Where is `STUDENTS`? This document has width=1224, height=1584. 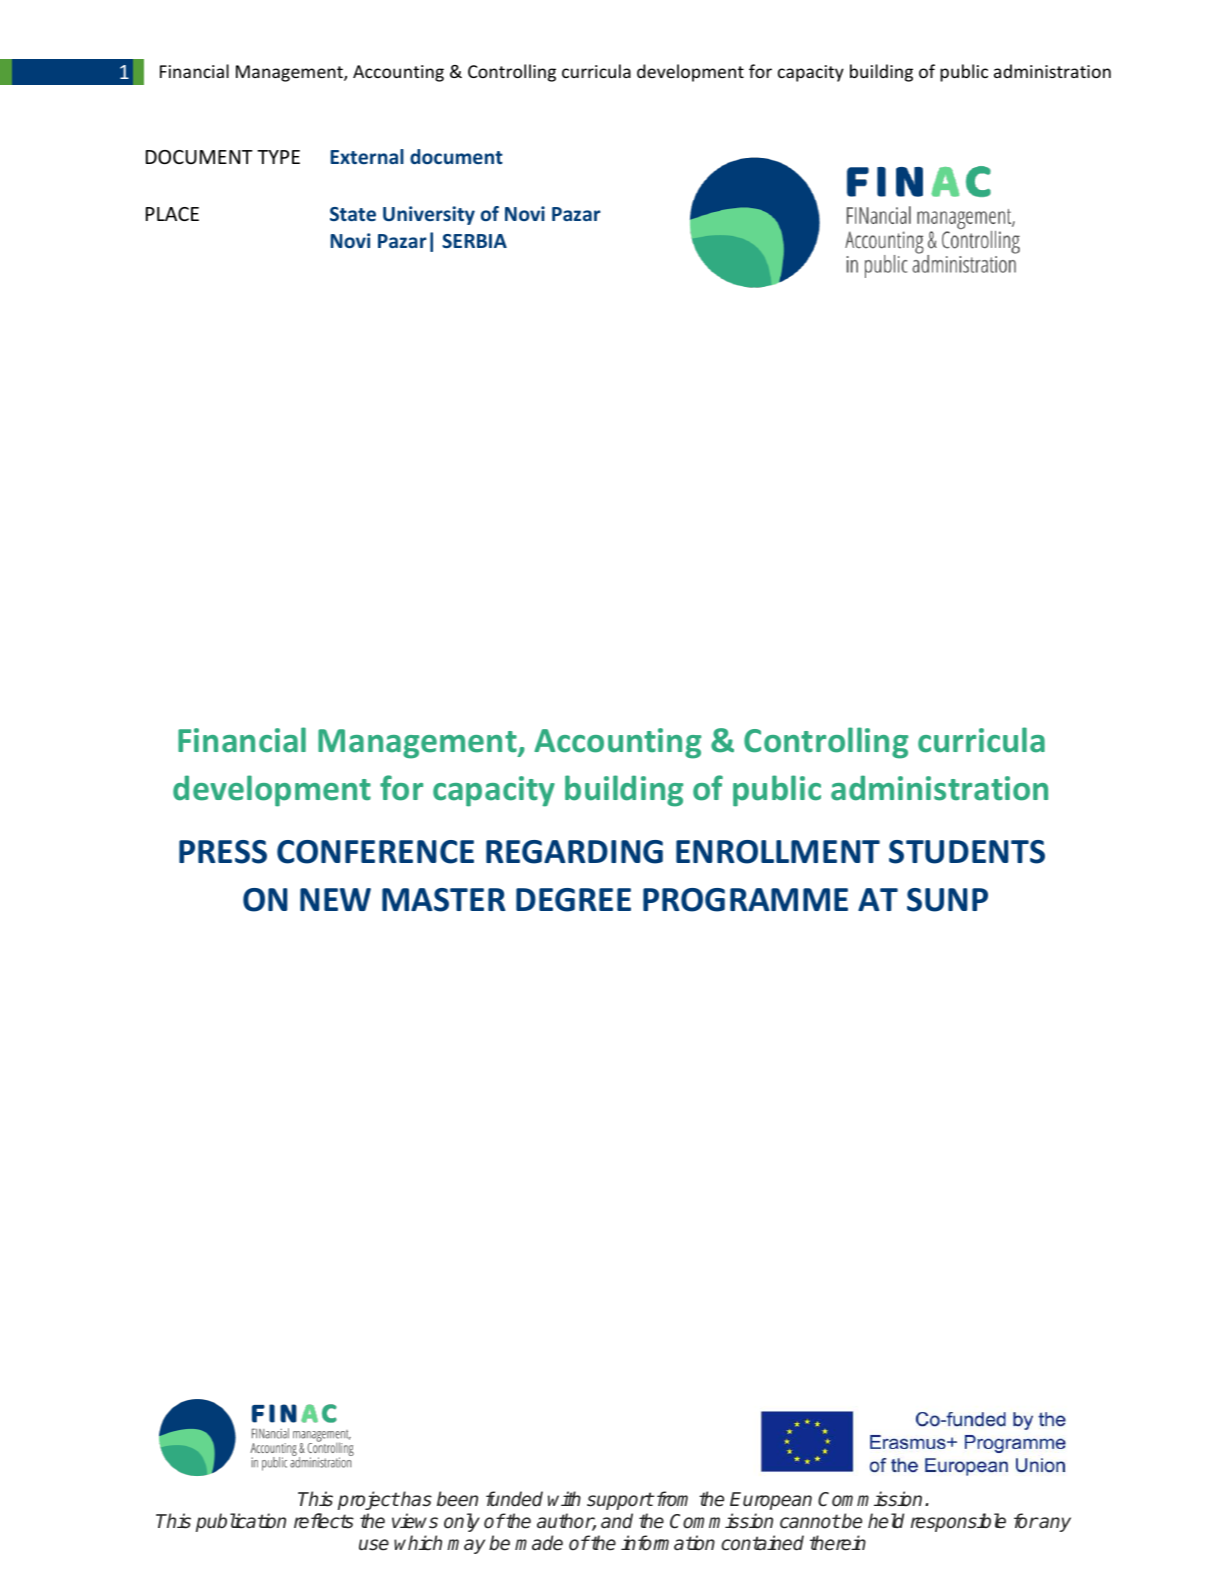 STUDENTS is located at coordinates (967, 852).
